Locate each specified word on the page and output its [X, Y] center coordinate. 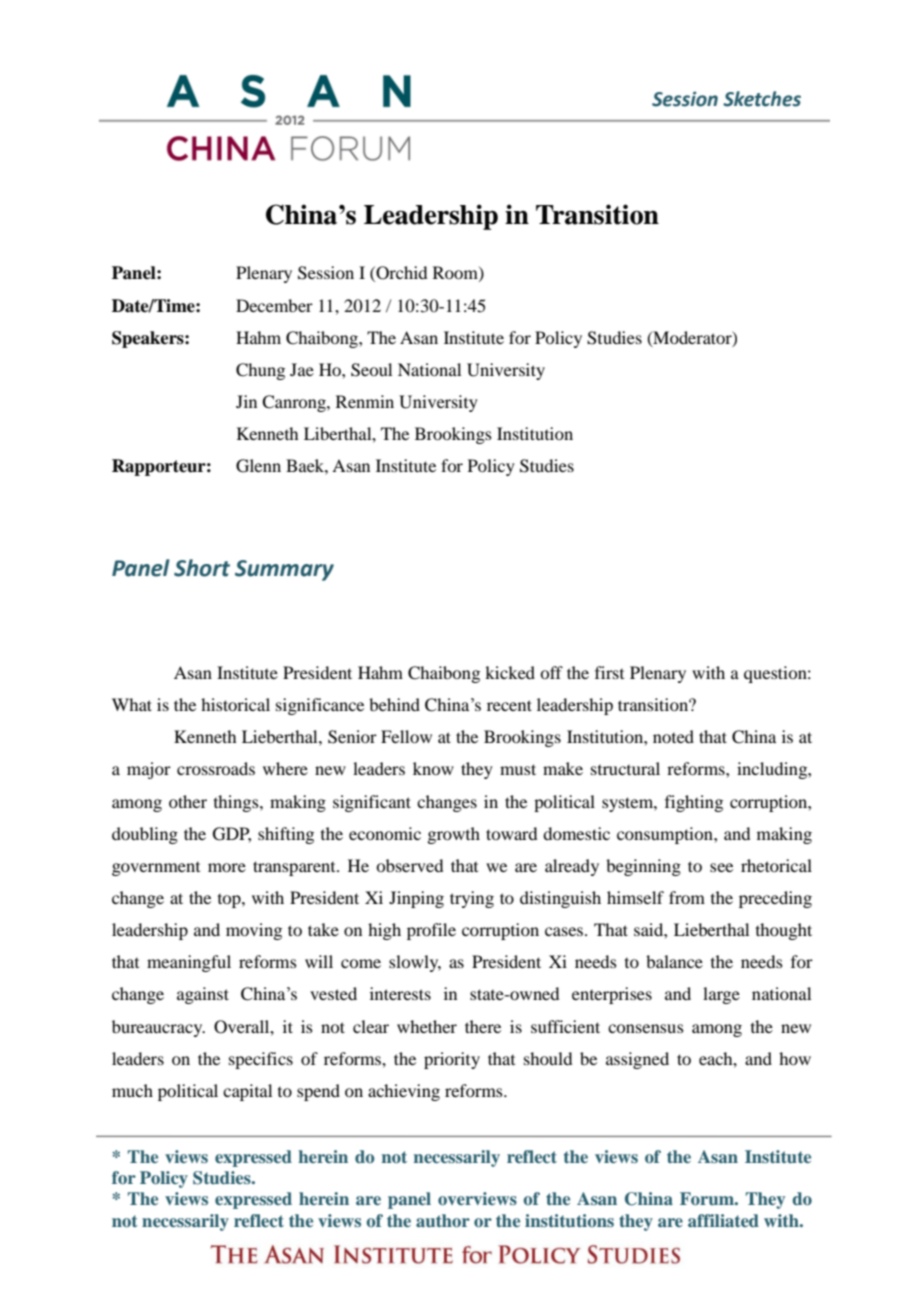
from [687, 897]
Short [202, 568]
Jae [302, 369]
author [443, 1220]
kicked [510, 672]
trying [472, 899]
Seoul [371, 370]
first [609, 672]
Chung [260, 371]
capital [247, 1092]
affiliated [723, 1220]
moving [254, 931]
